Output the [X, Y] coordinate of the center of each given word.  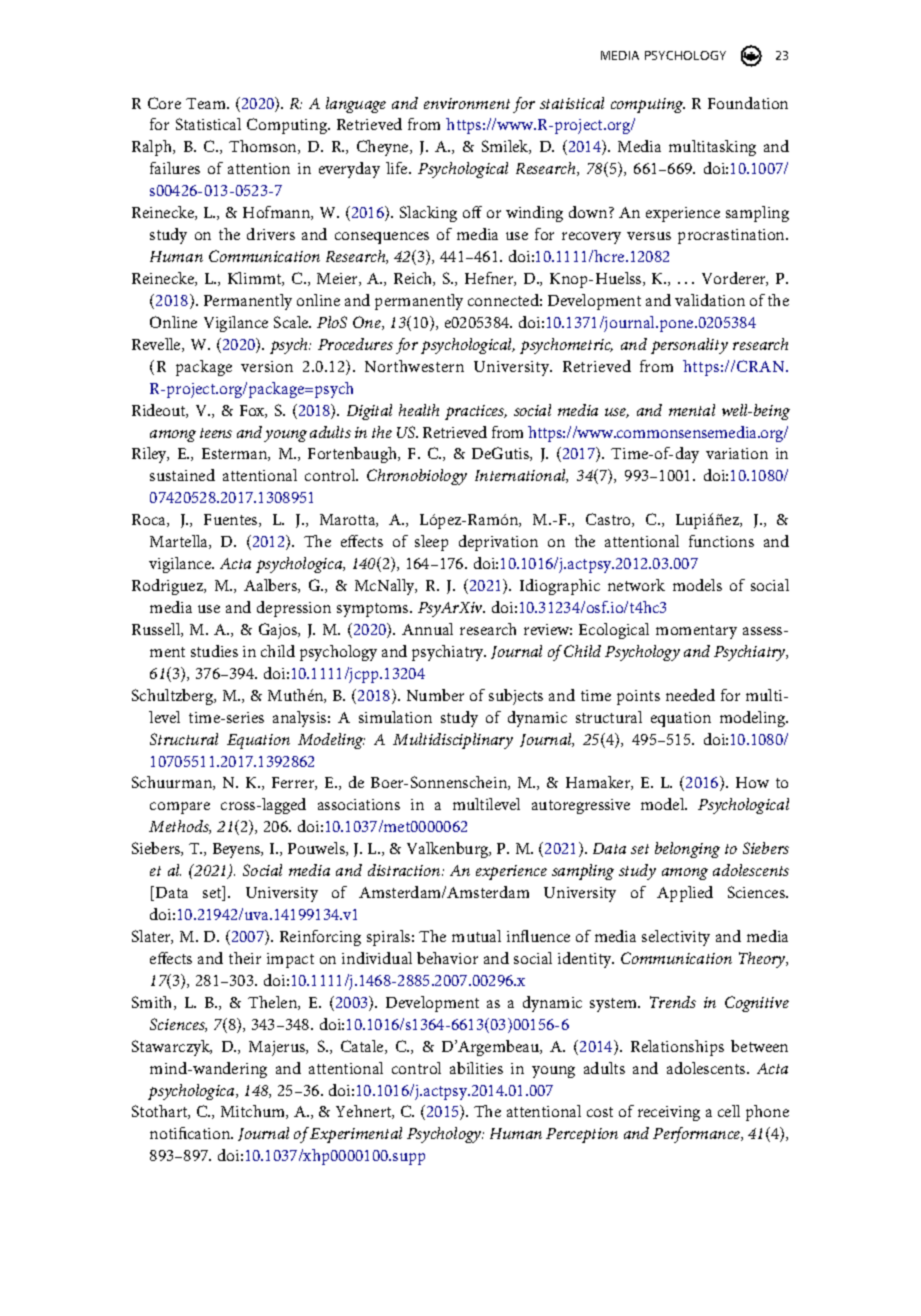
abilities [476, 1068]
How [752, 782]
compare [180, 808]
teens [216, 433]
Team [207, 103]
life [398, 168]
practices [476, 412]
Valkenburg [449, 850]
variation [737, 453]
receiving [669, 1113]
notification [191, 1133]
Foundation [748, 103]
